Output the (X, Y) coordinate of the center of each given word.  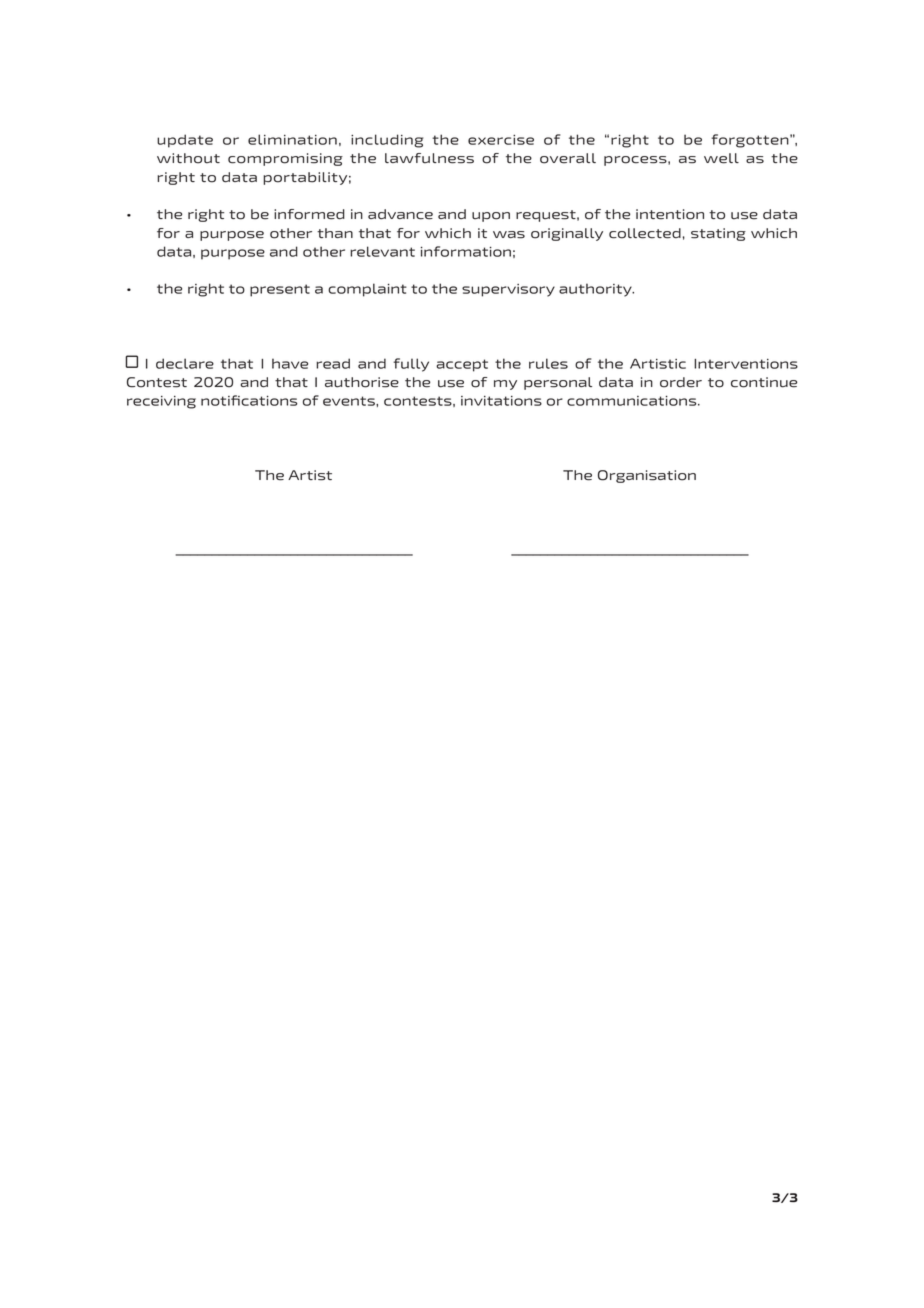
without (188, 158)
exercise (501, 140)
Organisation (647, 476)
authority (596, 290)
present (280, 290)
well (721, 158)
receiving (161, 402)
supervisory (508, 290)
